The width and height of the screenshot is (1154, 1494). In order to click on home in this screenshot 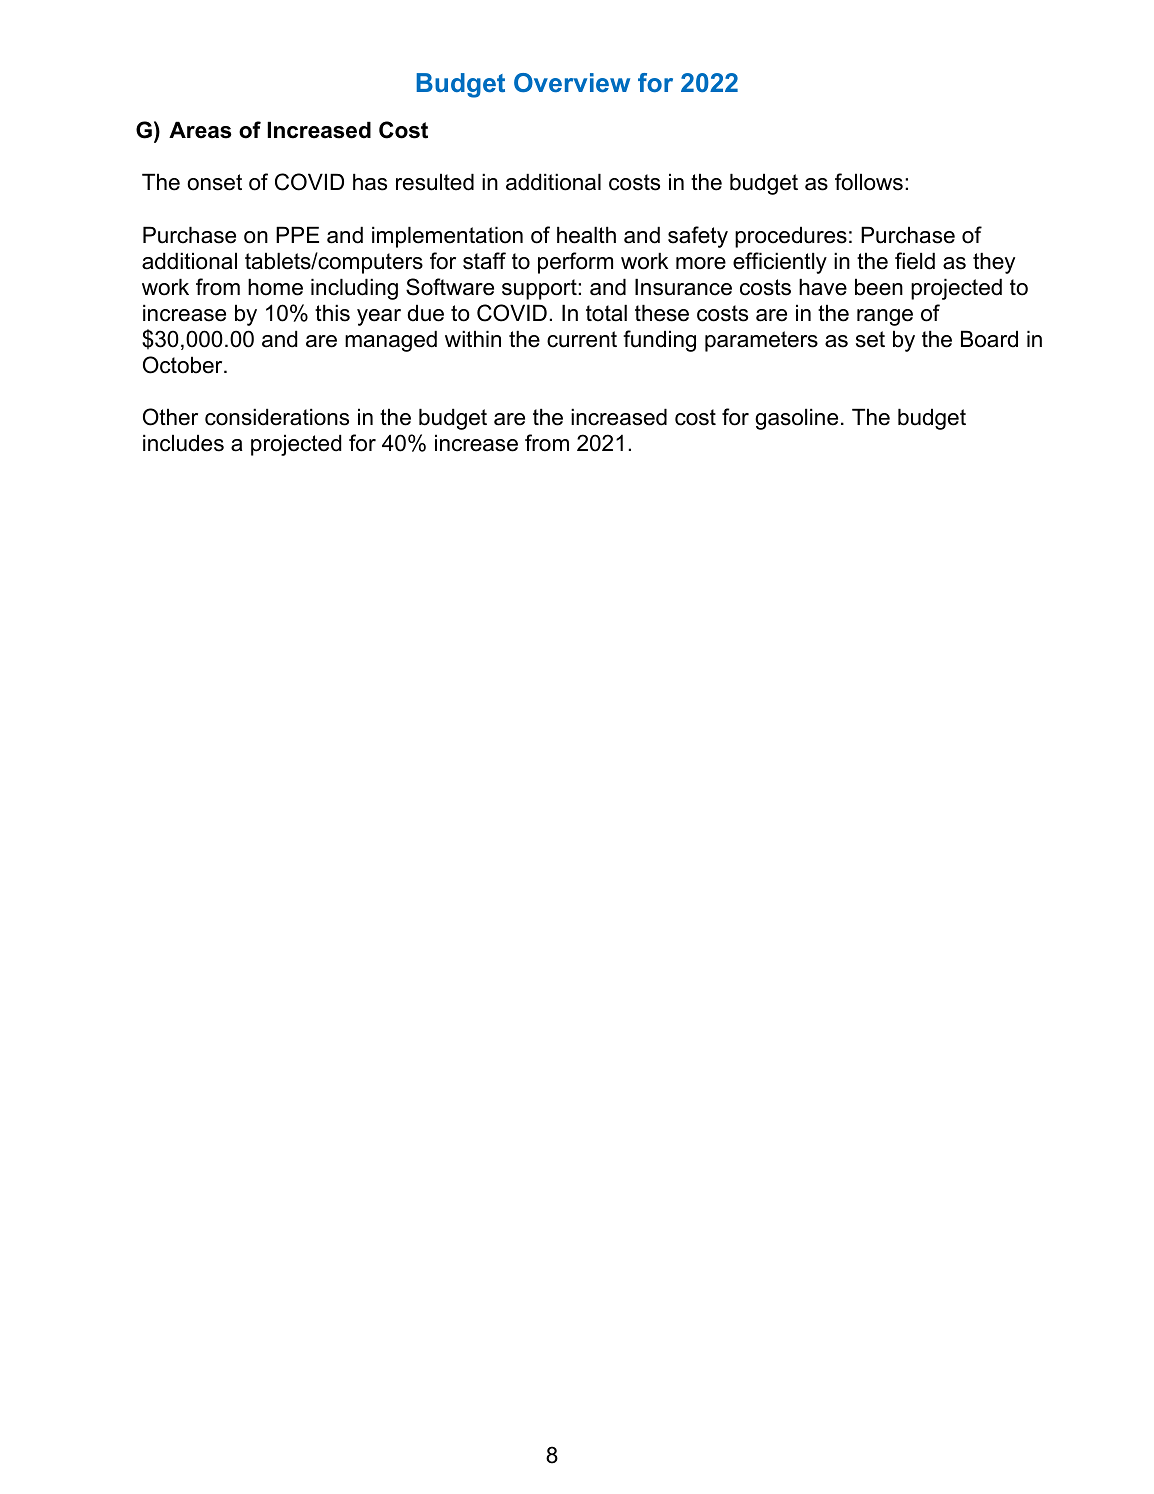, I will do `click(275, 287)`.
